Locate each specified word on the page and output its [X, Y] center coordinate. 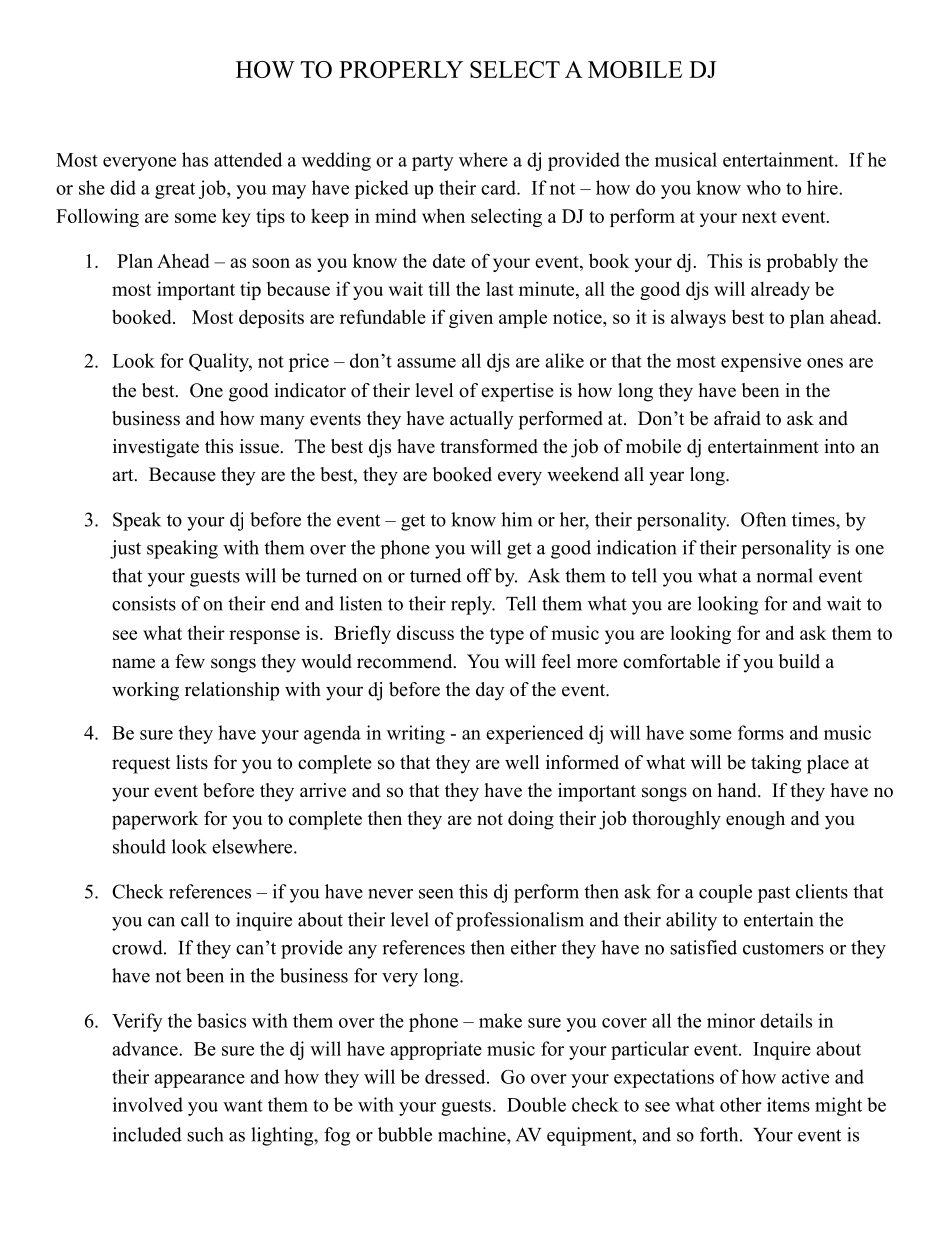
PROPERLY [401, 69]
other [741, 1104]
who [763, 187]
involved [148, 1104]
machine [473, 1134]
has [195, 159]
